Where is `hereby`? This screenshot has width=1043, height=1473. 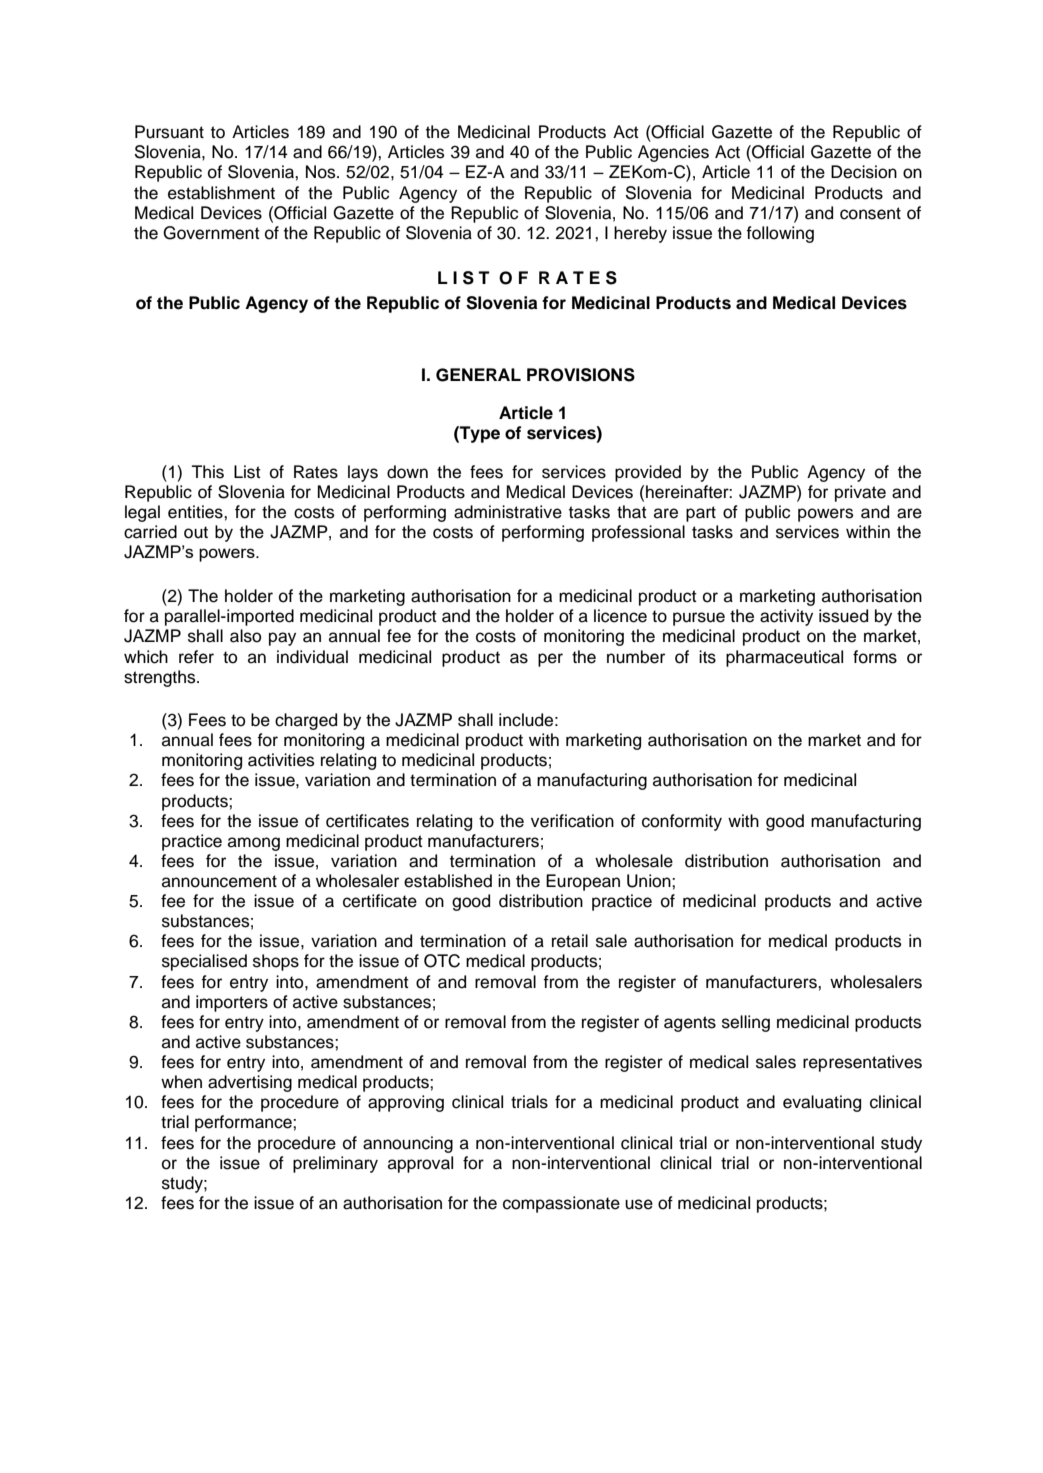
hereby is located at coordinates (640, 234).
